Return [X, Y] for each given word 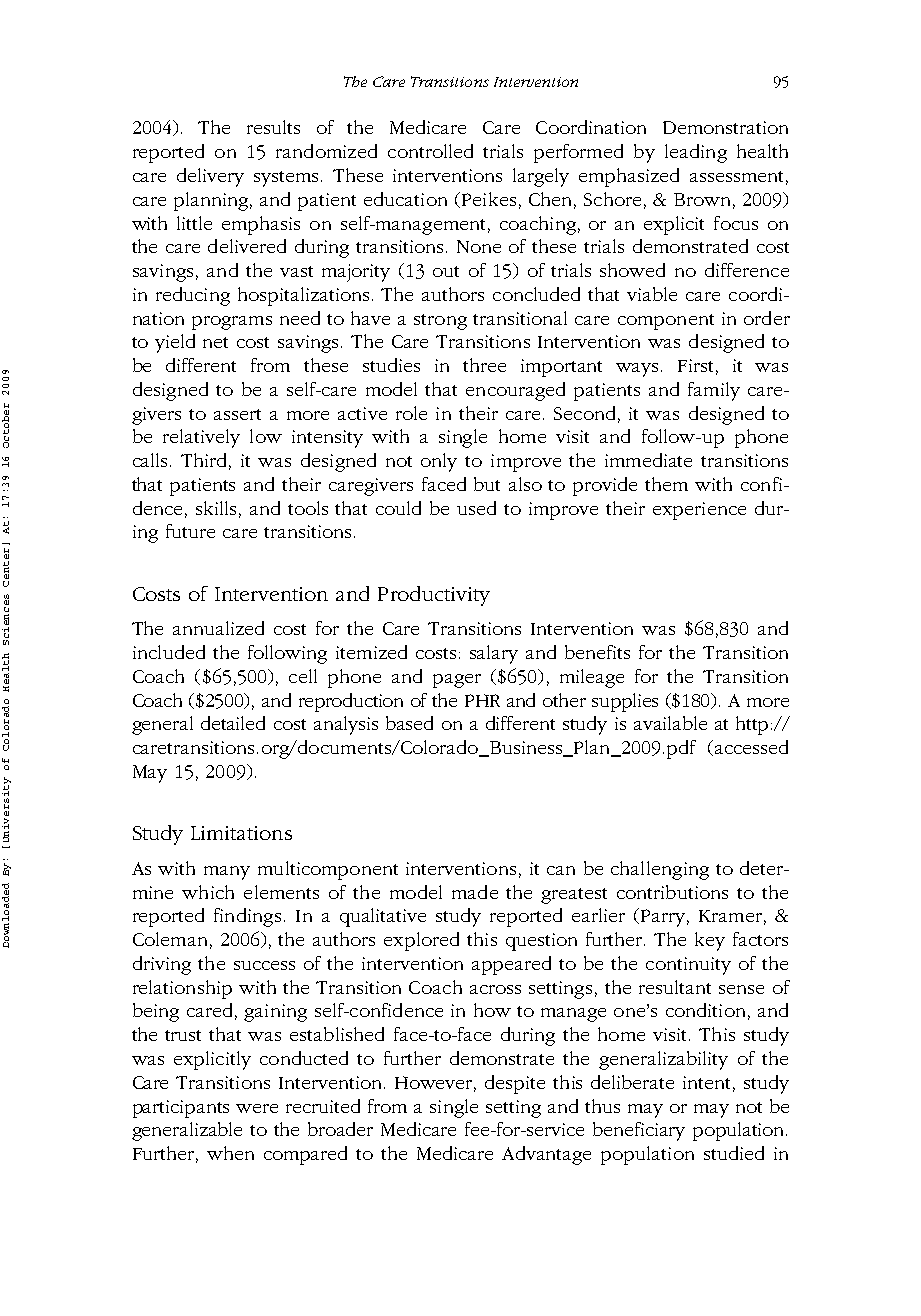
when [230, 1153]
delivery [210, 177]
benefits [597, 652]
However [435, 1083]
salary [494, 654]
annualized [218, 628]
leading [696, 153]
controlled [430, 151]
